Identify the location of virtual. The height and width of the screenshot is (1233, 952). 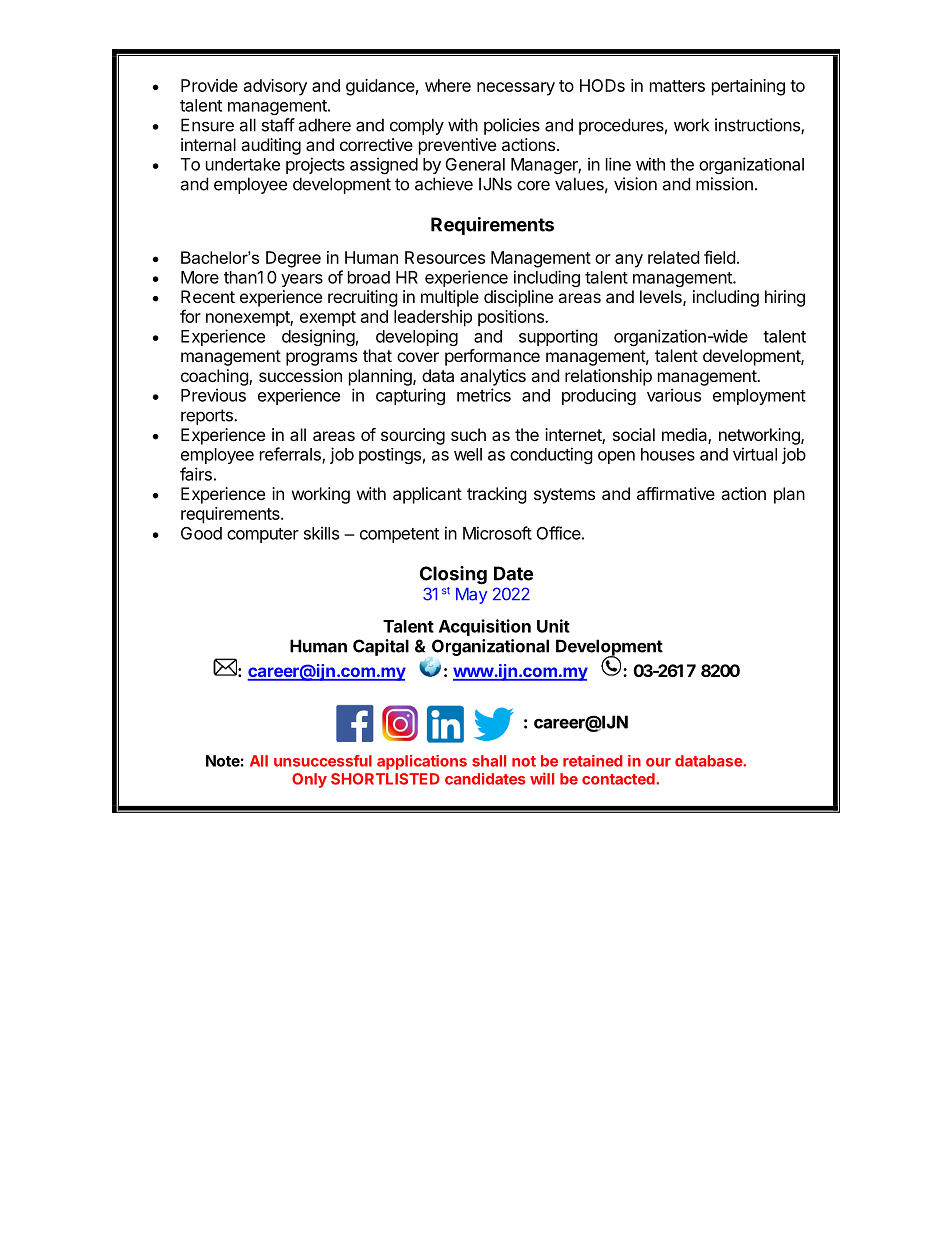
(755, 454).
